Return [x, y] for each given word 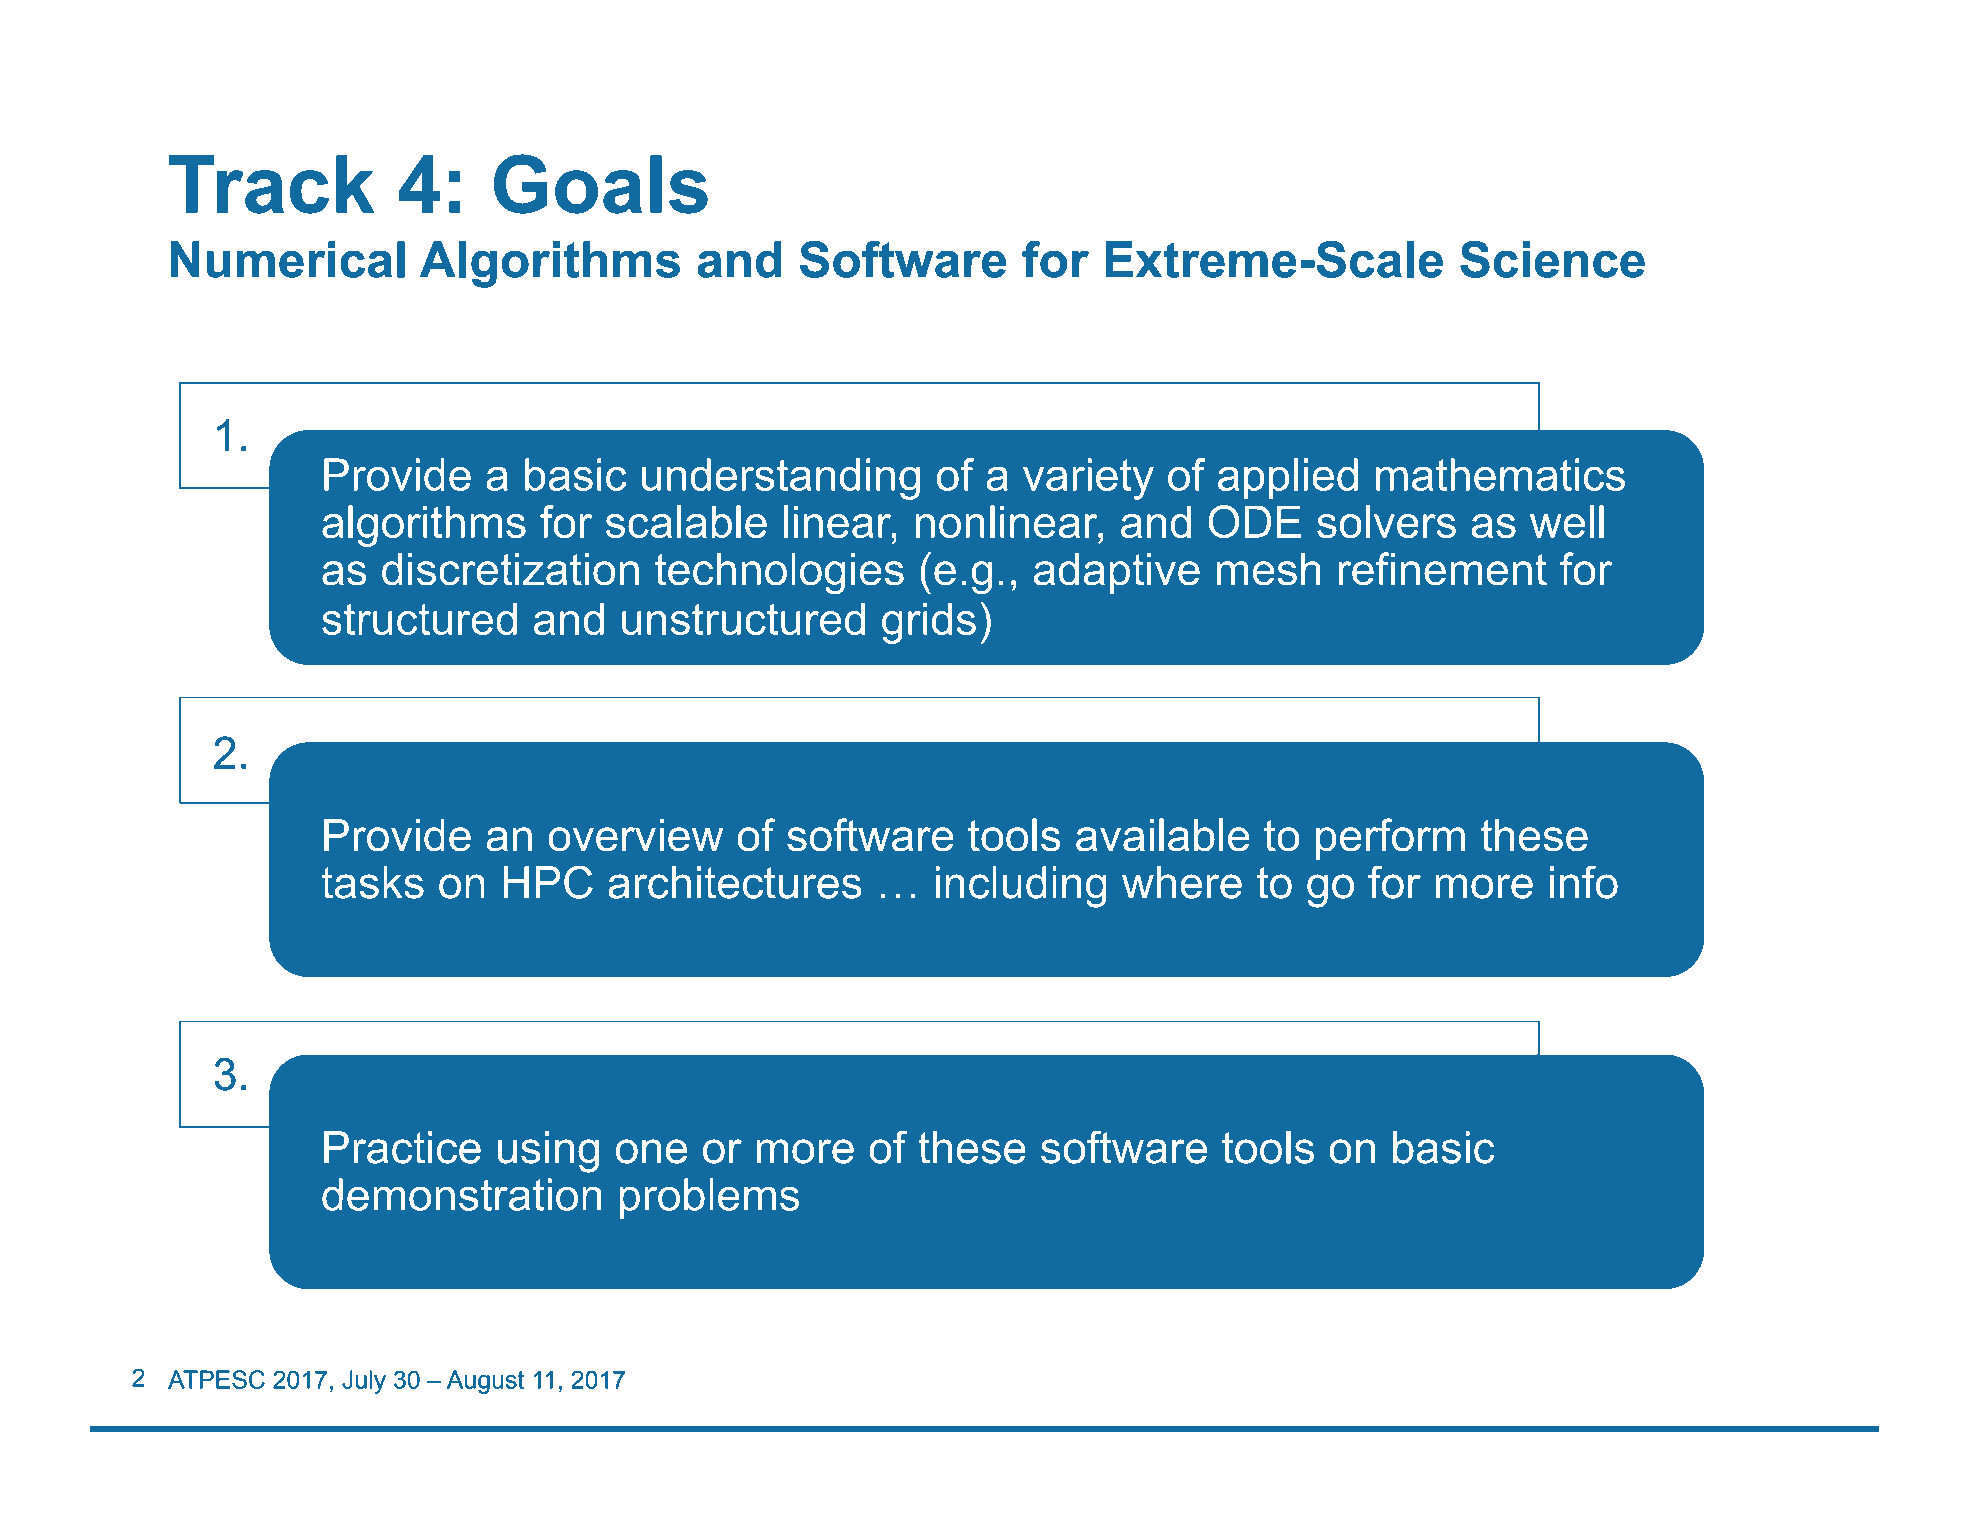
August [485, 1382]
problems [709, 1198]
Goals [601, 184]
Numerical [288, 259]
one [651, 1151]
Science [1552, 259]
